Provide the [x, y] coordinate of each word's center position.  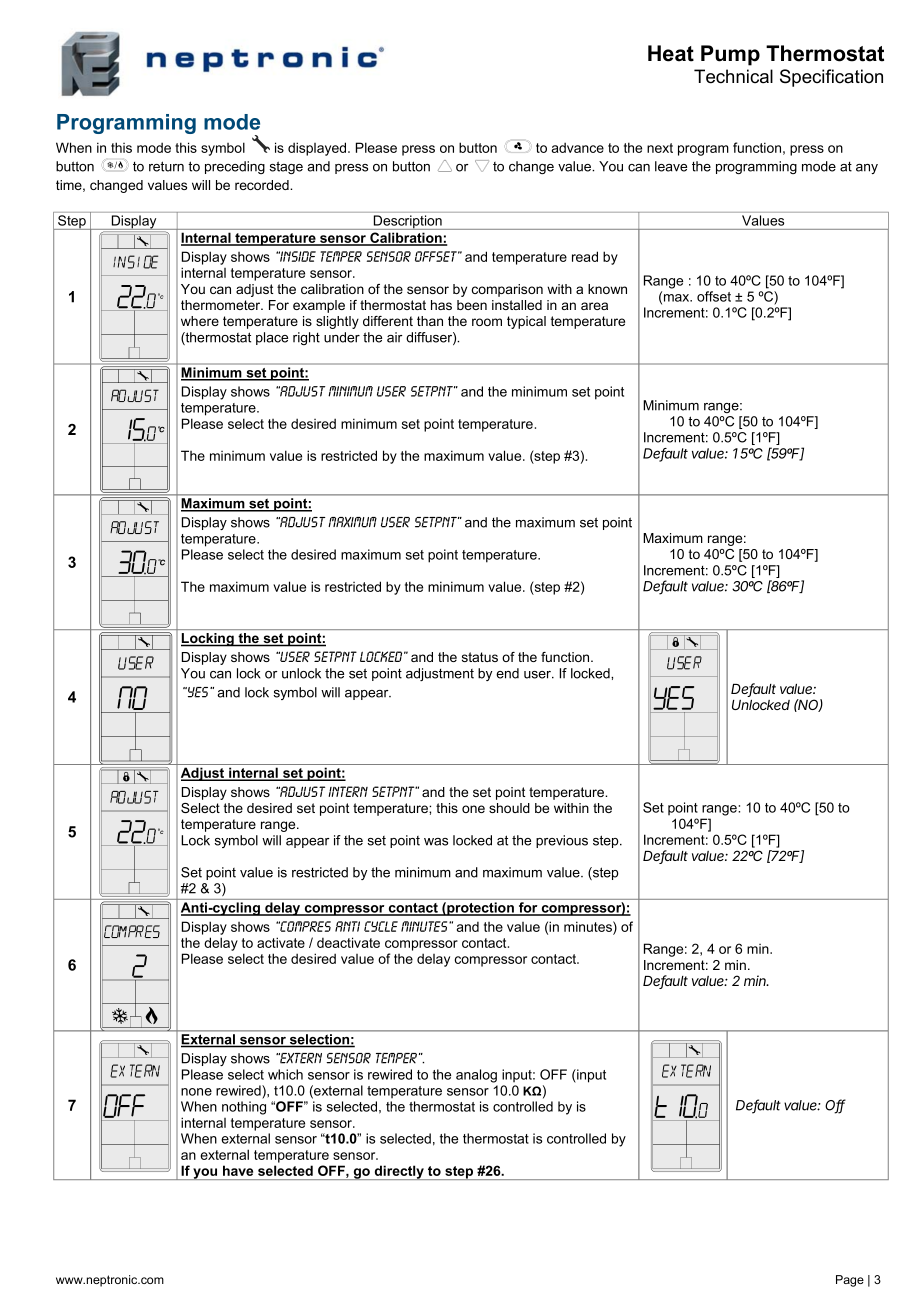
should [509, 808]
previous [562, 841]
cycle [381, 926]
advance [578, 147]
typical [526, 322]
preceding [235, 167]
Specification [831, 78]
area [594, 306]
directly [399, 1172]
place [272, 338]
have [238, 1170]
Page [850, 1281]
